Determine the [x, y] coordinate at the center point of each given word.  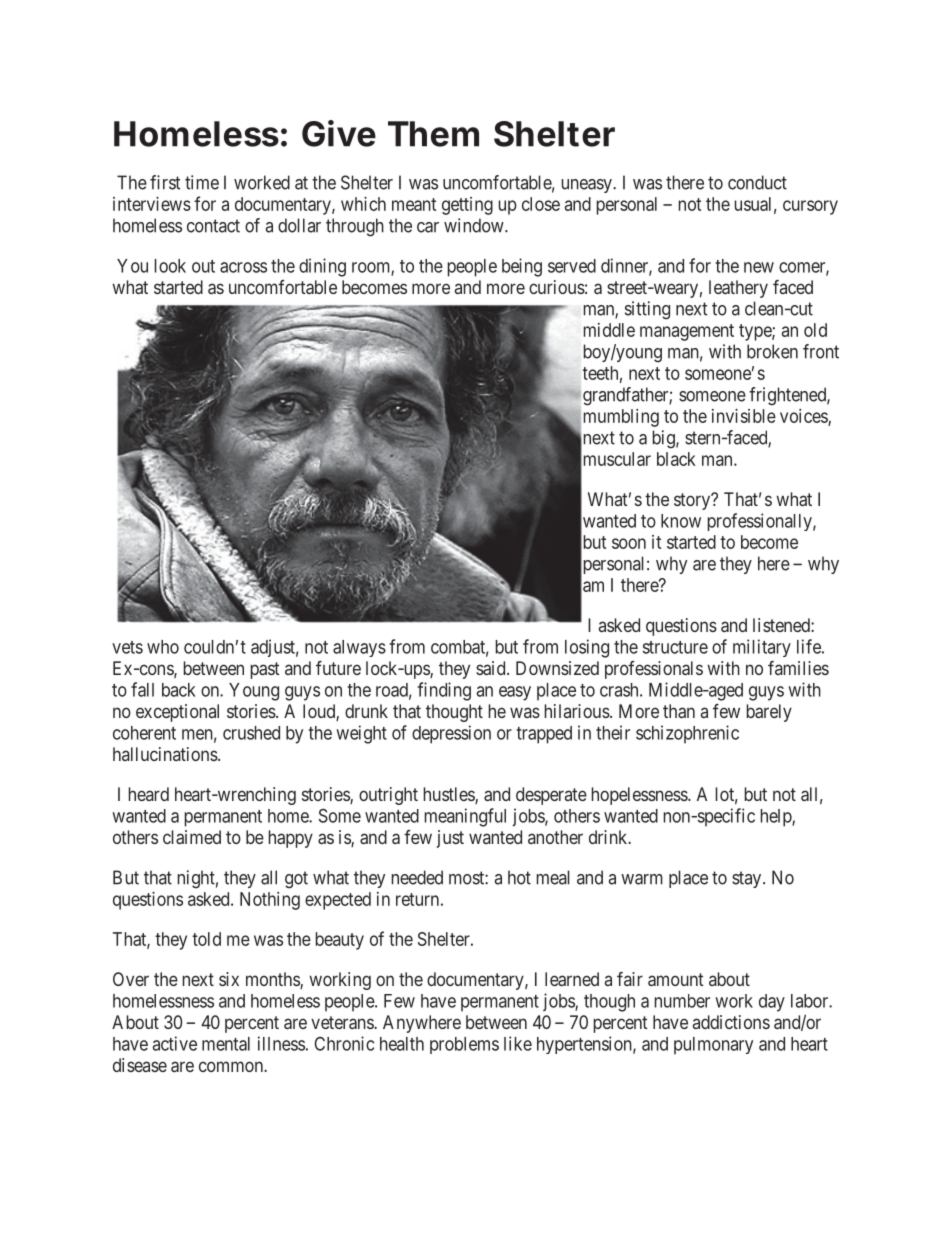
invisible [744, 416]
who [163, 647]
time [202, 182]
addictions [731, 1022]
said [492, 668]
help [777, 818]
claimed [192, 837]
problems [464, 1045]
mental [226, 1044]
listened [782, 625]
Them [433, 134]
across [243, 267]
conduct [757, 182]
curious [557, 287]
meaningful [465, 817]
